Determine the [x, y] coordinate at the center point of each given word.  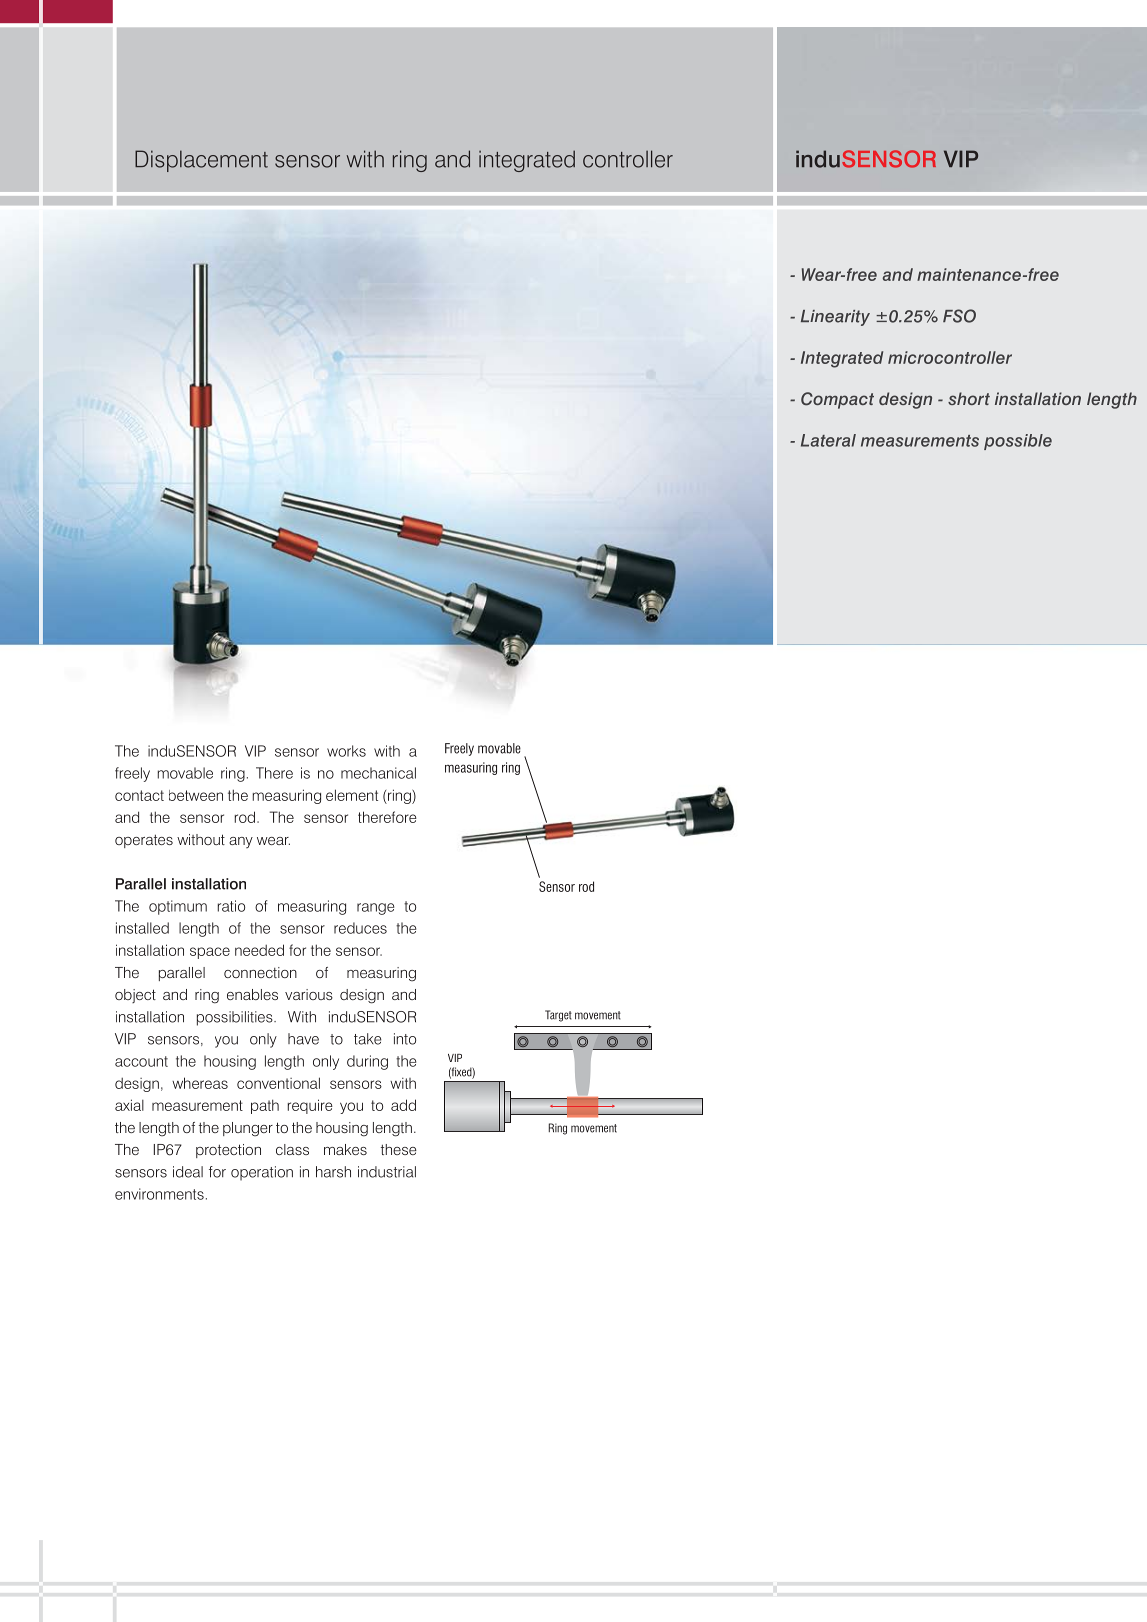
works [346, 751]
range [375, 909]
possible [1018, 442]
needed [259, 950]
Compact [837, 400]
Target [558, 1016]
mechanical [378, 773]
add [403, 1105]
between [196, 795]
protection [228, 1151]
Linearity [835, 318]
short [969, 398]
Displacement [201, 161]
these [399, 1149]
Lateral [828, 440]
